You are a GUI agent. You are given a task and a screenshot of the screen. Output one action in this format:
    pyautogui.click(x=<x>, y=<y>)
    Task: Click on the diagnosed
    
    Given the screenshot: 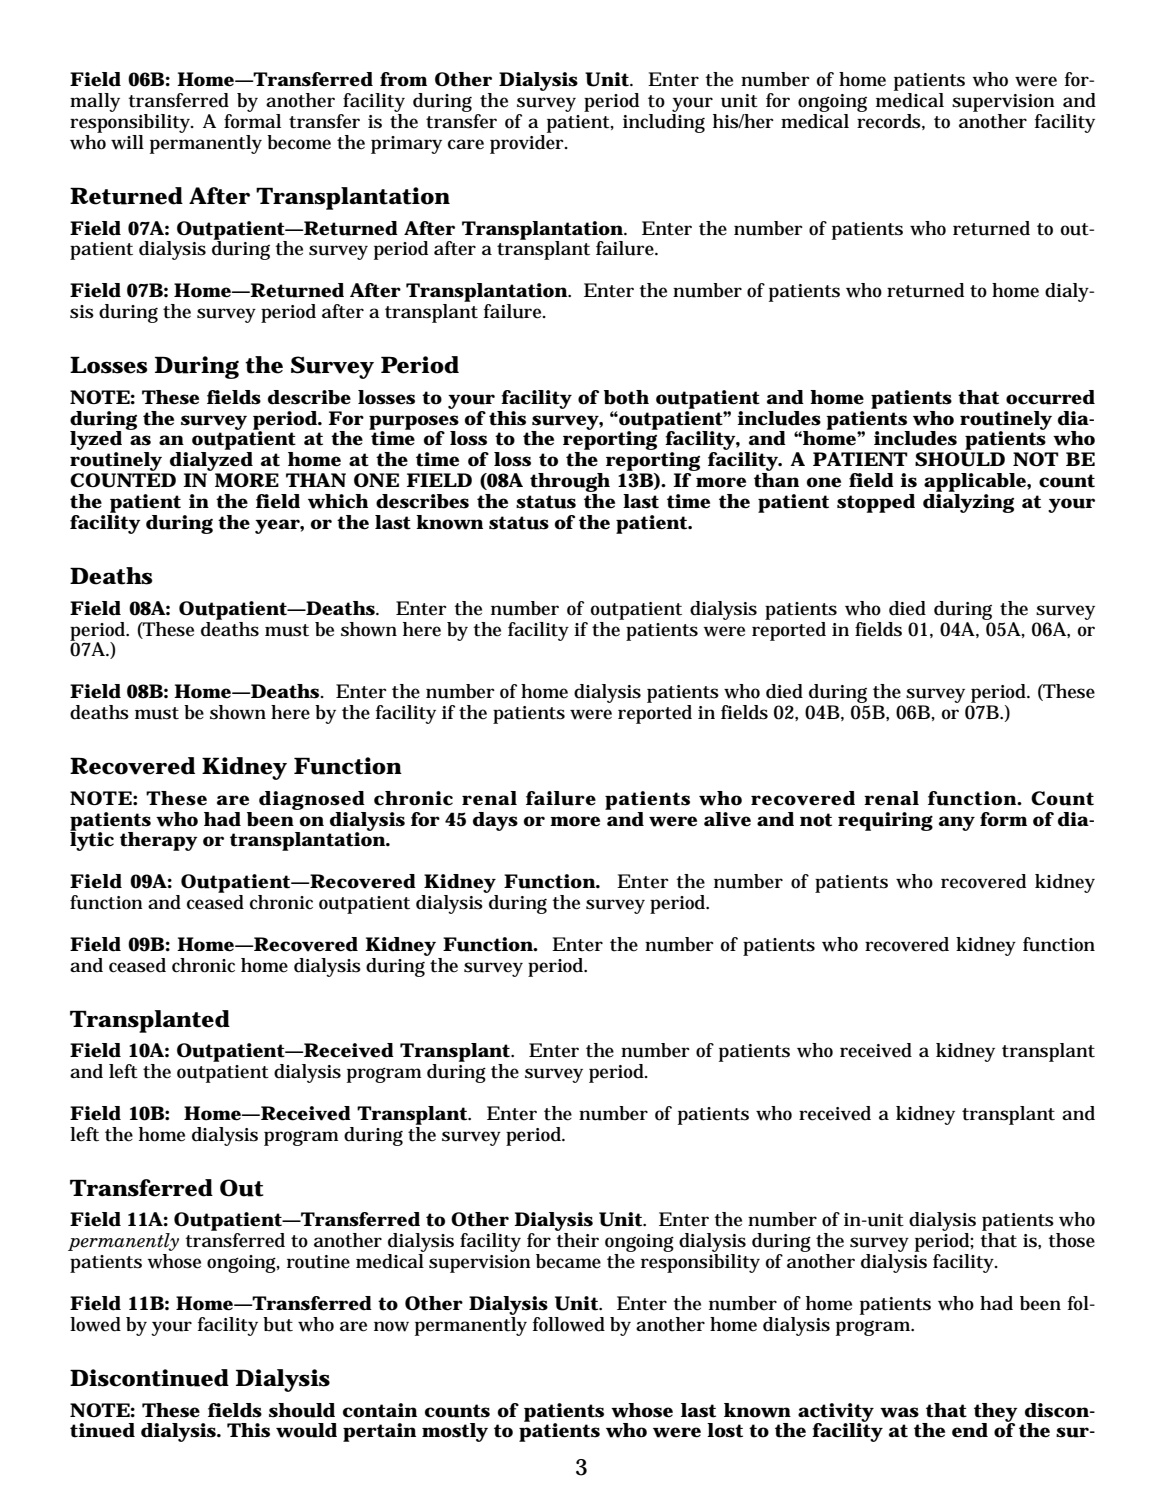 What is the action you would take?
    pyautogui.click(x=312, y=800)
